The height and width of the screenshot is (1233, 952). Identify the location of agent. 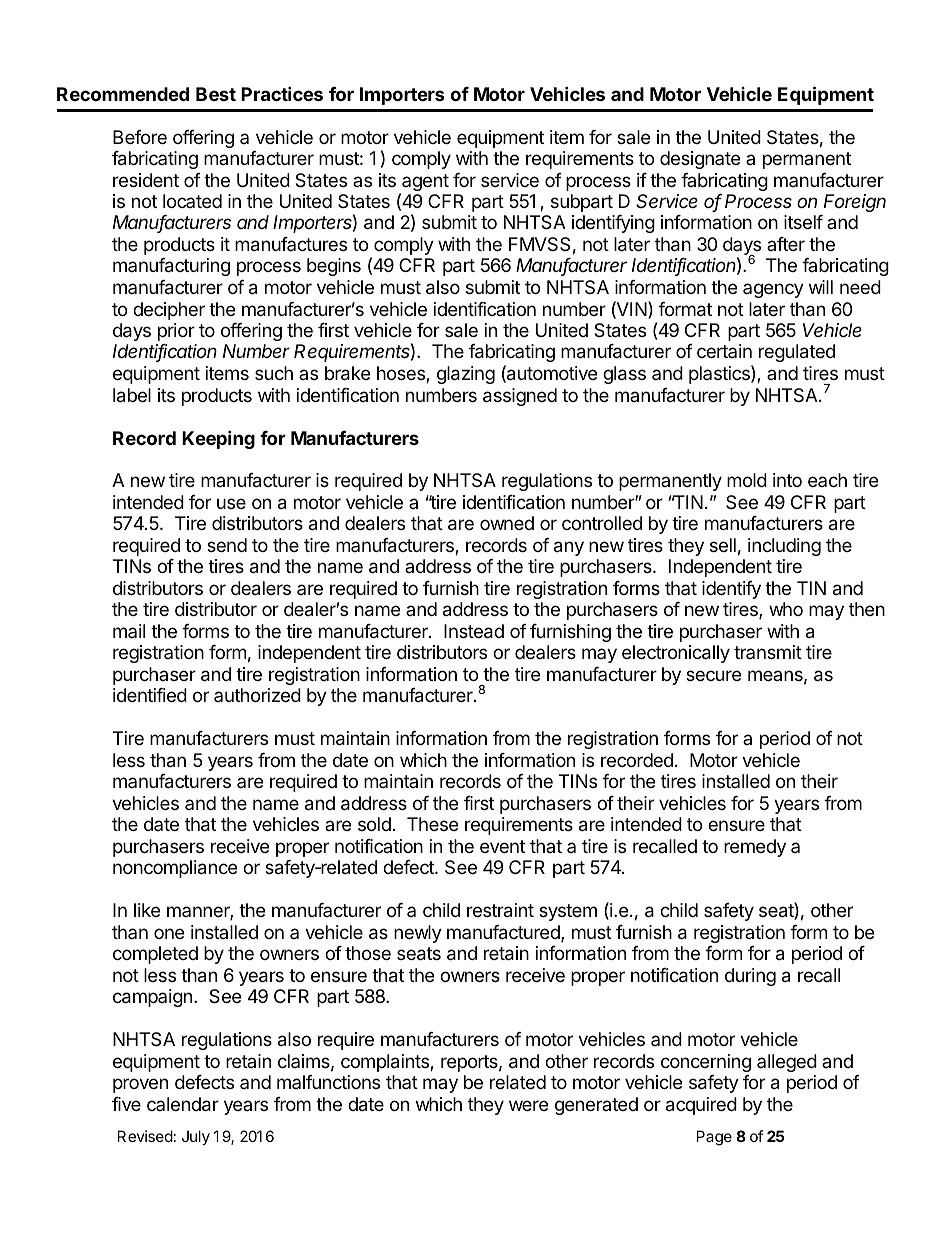
(424, 184).
